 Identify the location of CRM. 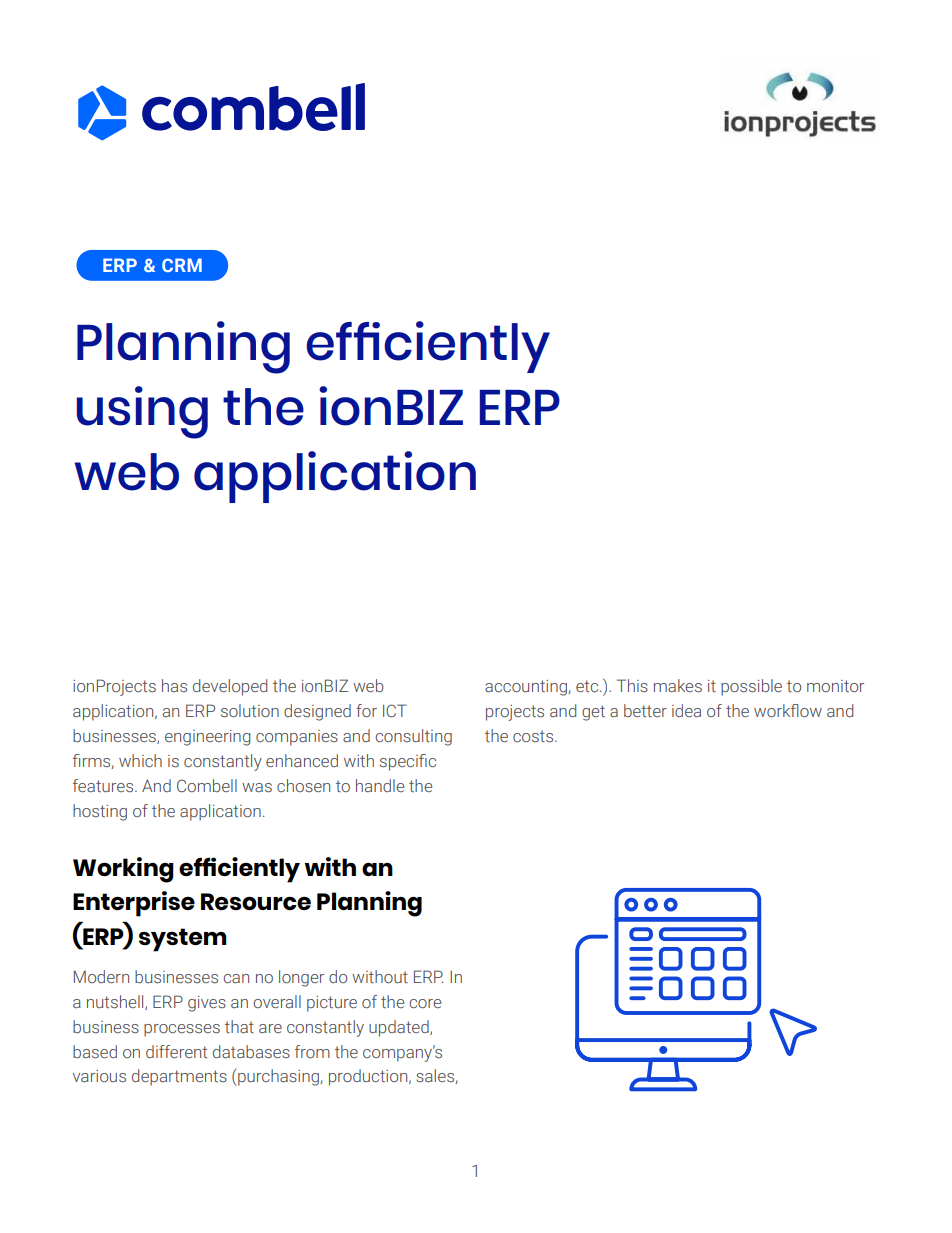
(182, 265).
